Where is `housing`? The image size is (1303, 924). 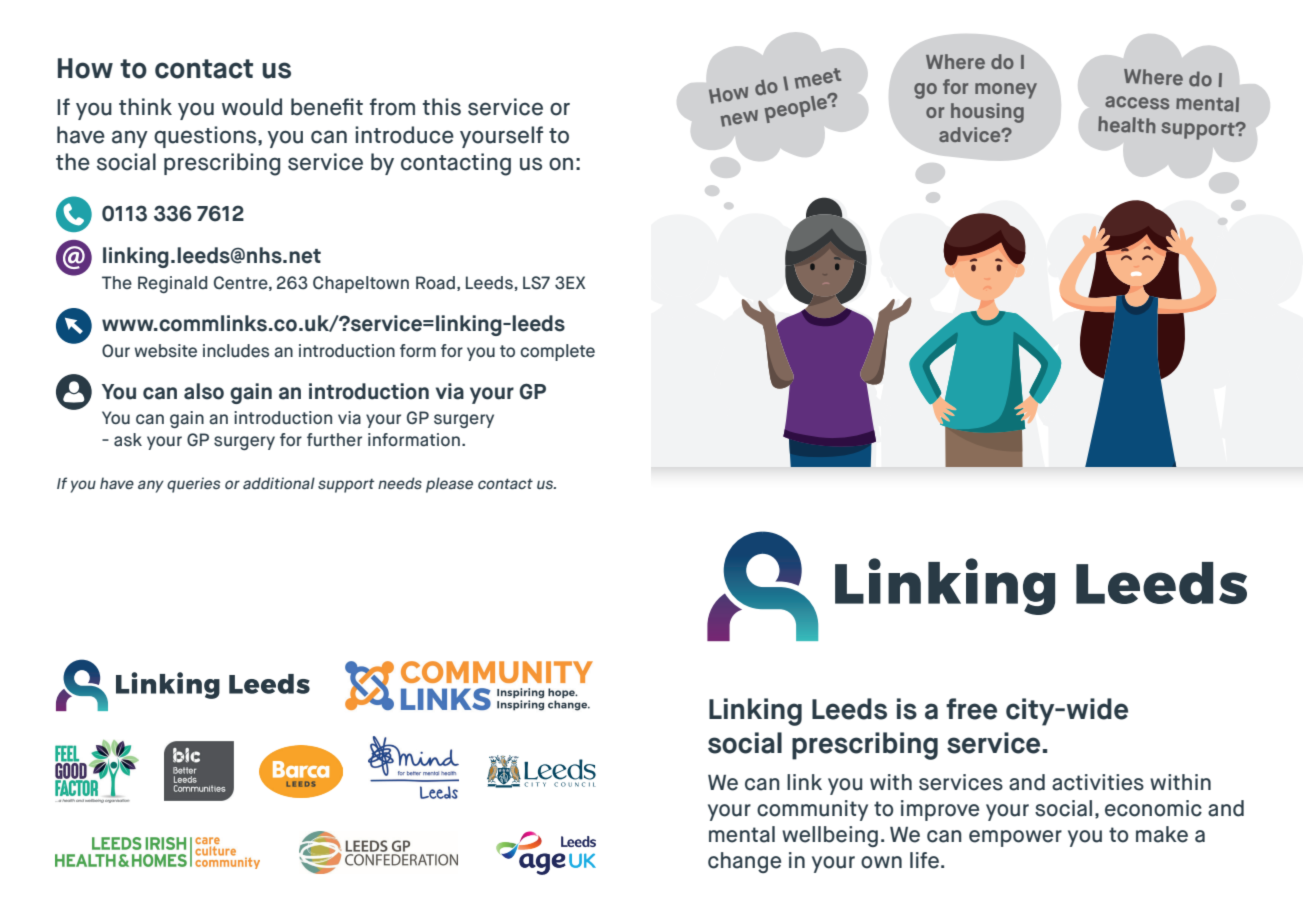 housing is located at coordinates (987, 113).
